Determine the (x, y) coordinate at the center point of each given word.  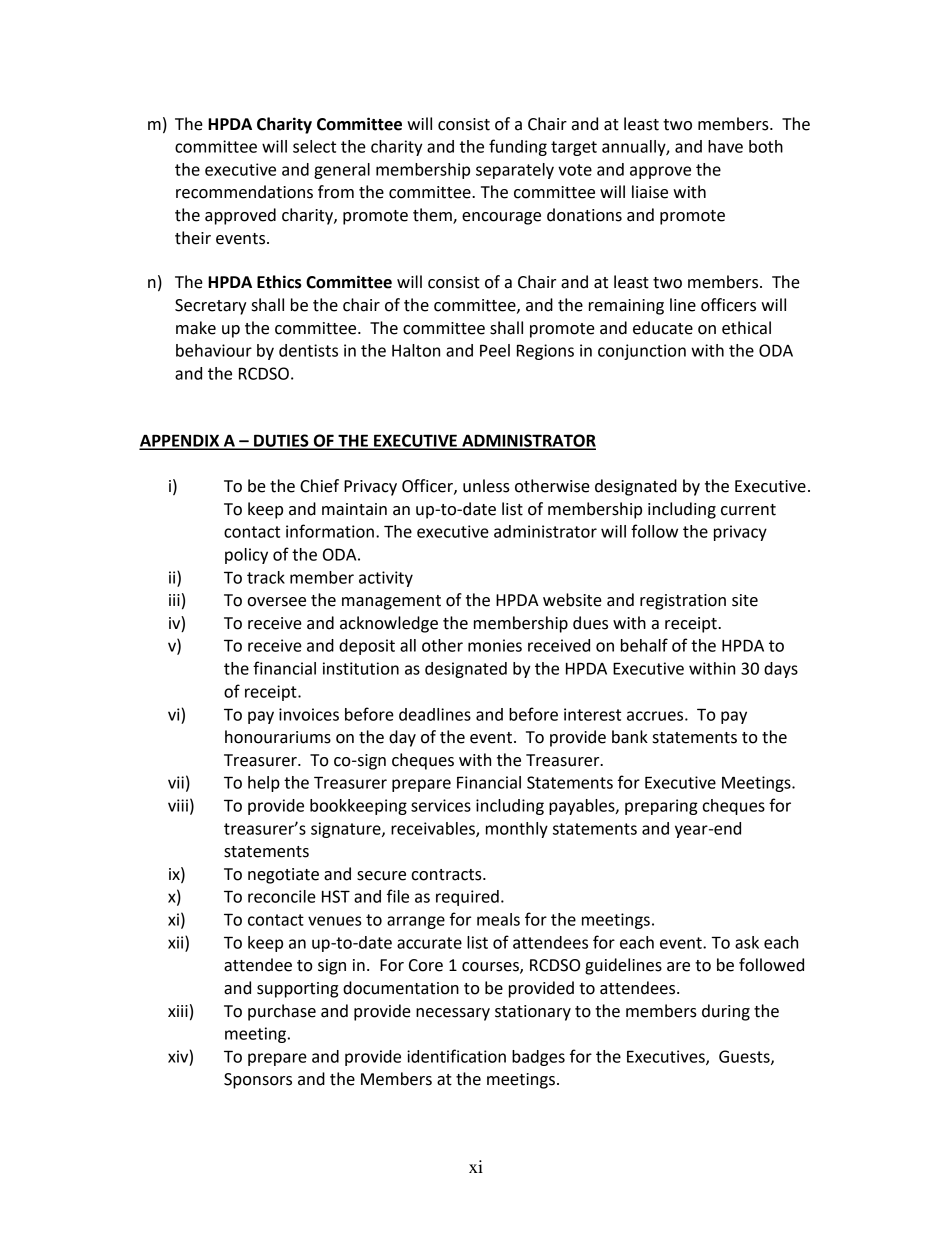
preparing (661, 807)
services (441, 805)
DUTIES (281, 441)
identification (456, 1056)
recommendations (244, 192)
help (264, 784)
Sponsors (258, 1081)
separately (515, 171)
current (748, 510)
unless (486, 486)
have (725, 146)
